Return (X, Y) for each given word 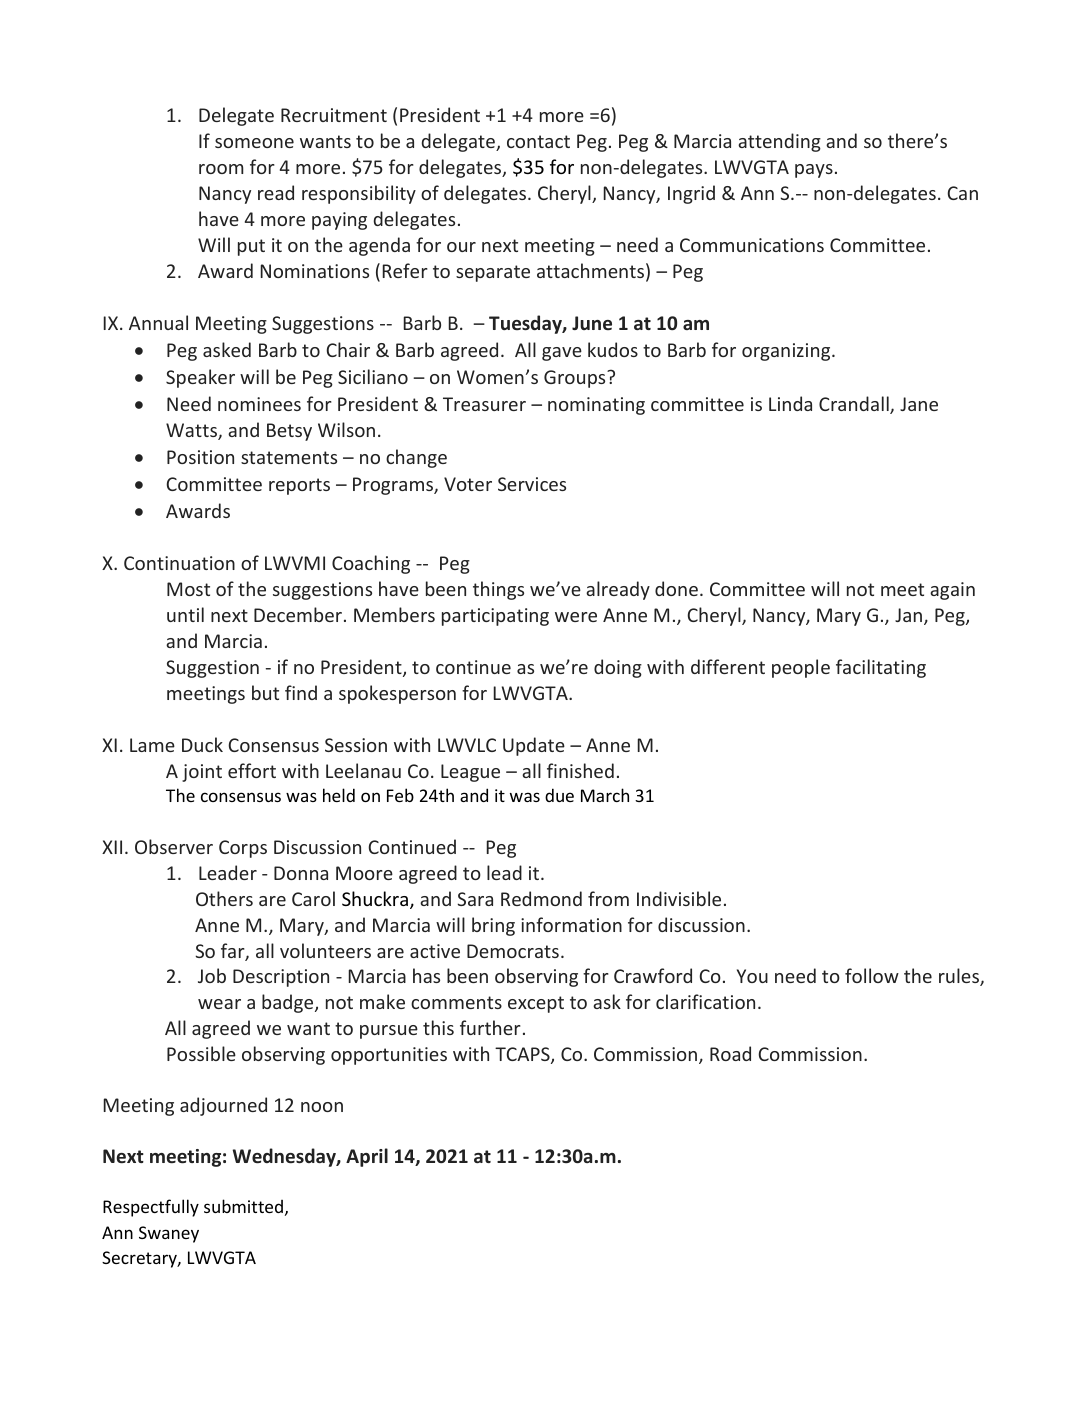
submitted (243, 1206)
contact (538, 141)
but (265, 692)
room (221, 169)
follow (872, 975)
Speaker (200, 378)
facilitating (881, 668)
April (367, 1157)
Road (730, 1053)
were (576, 617)
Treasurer (484, 404)
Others (224, 898)
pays (814, 171)
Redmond (541, 898)
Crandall (855, 405)
